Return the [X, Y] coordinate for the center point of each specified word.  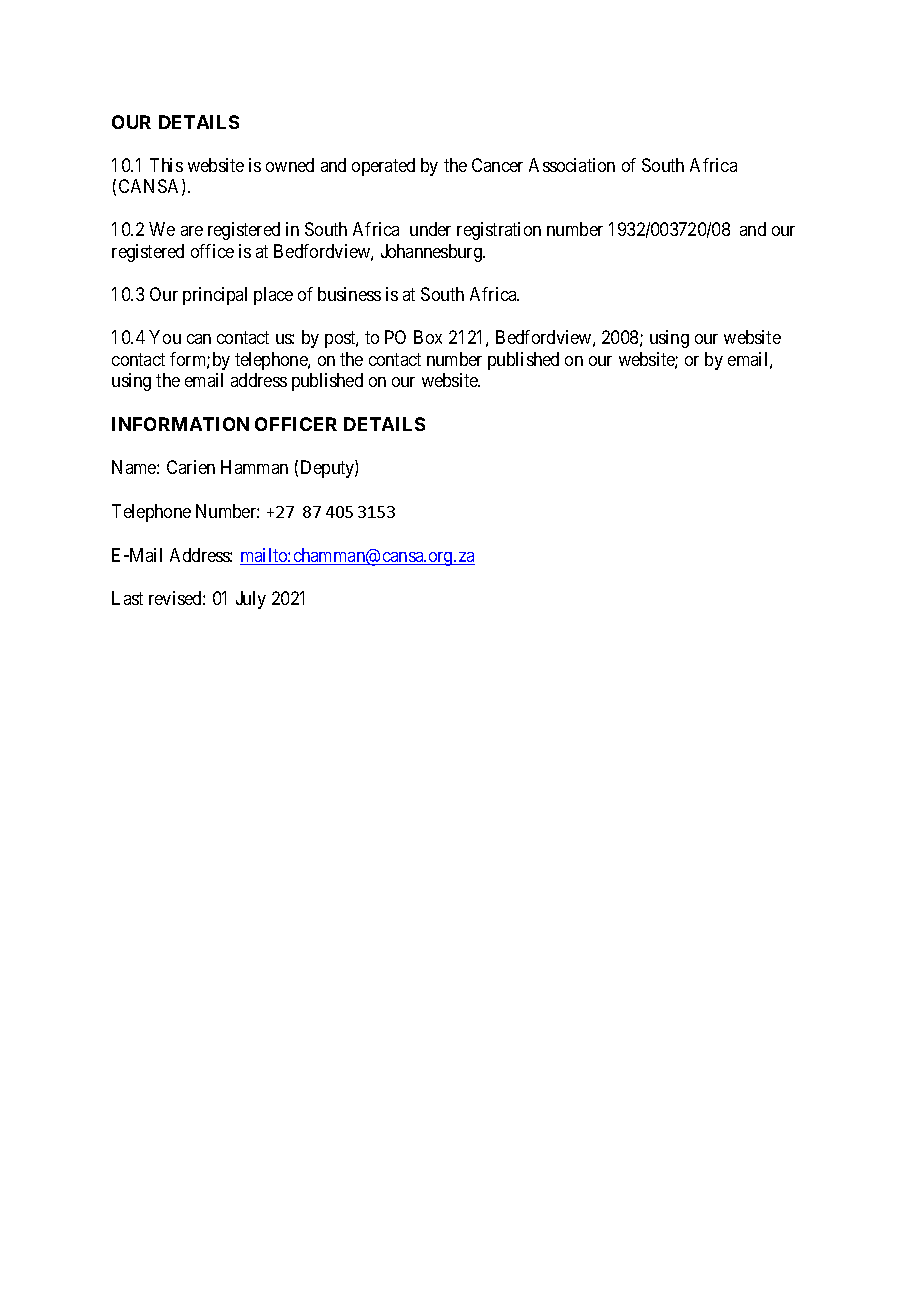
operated [383, 167]
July [251, 600]
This [166, 165]
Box [428, 337]
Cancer [497, 165]
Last [127, 598]
